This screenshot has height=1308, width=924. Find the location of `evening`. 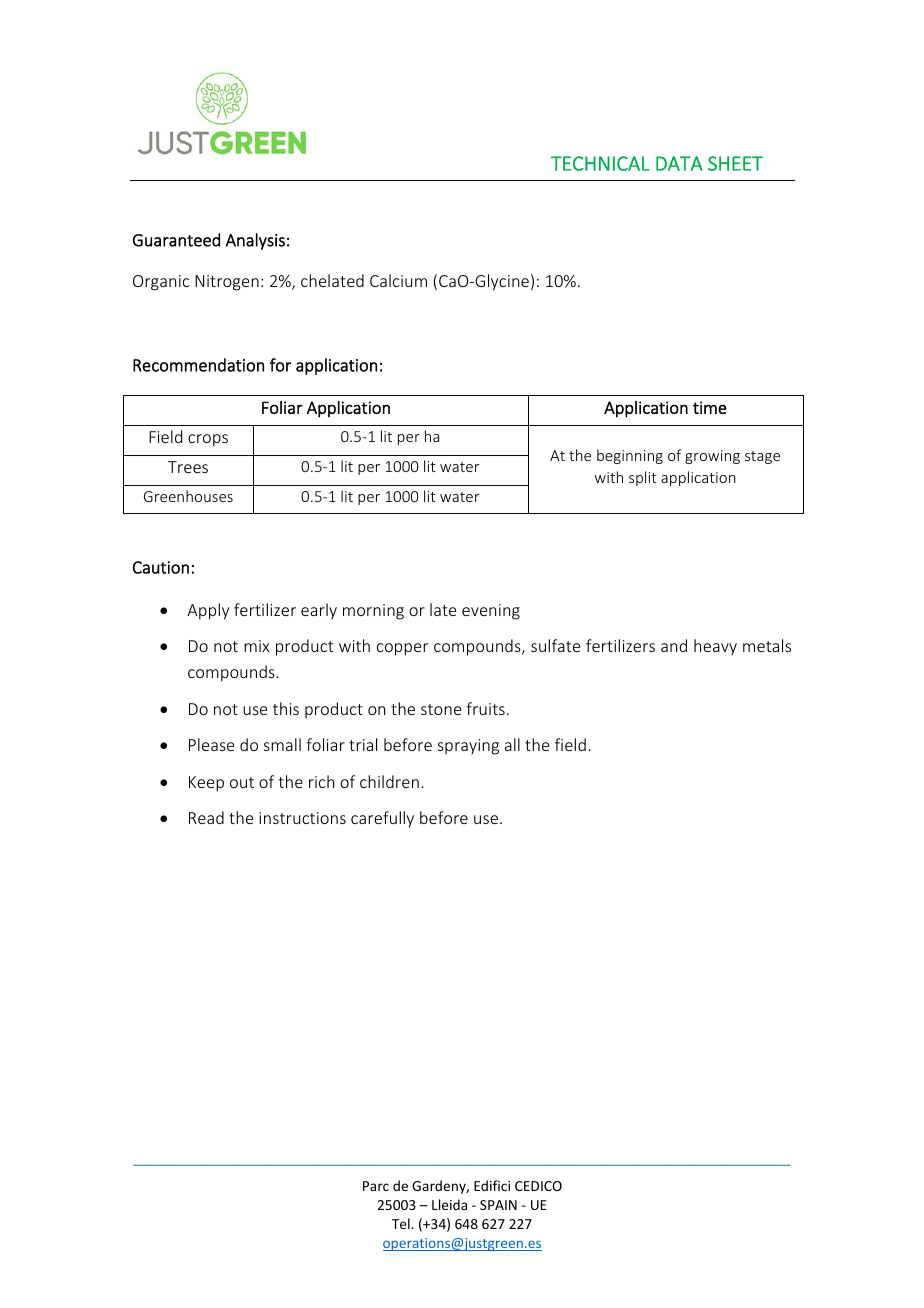

evening is located at coordinates (491, 612).
